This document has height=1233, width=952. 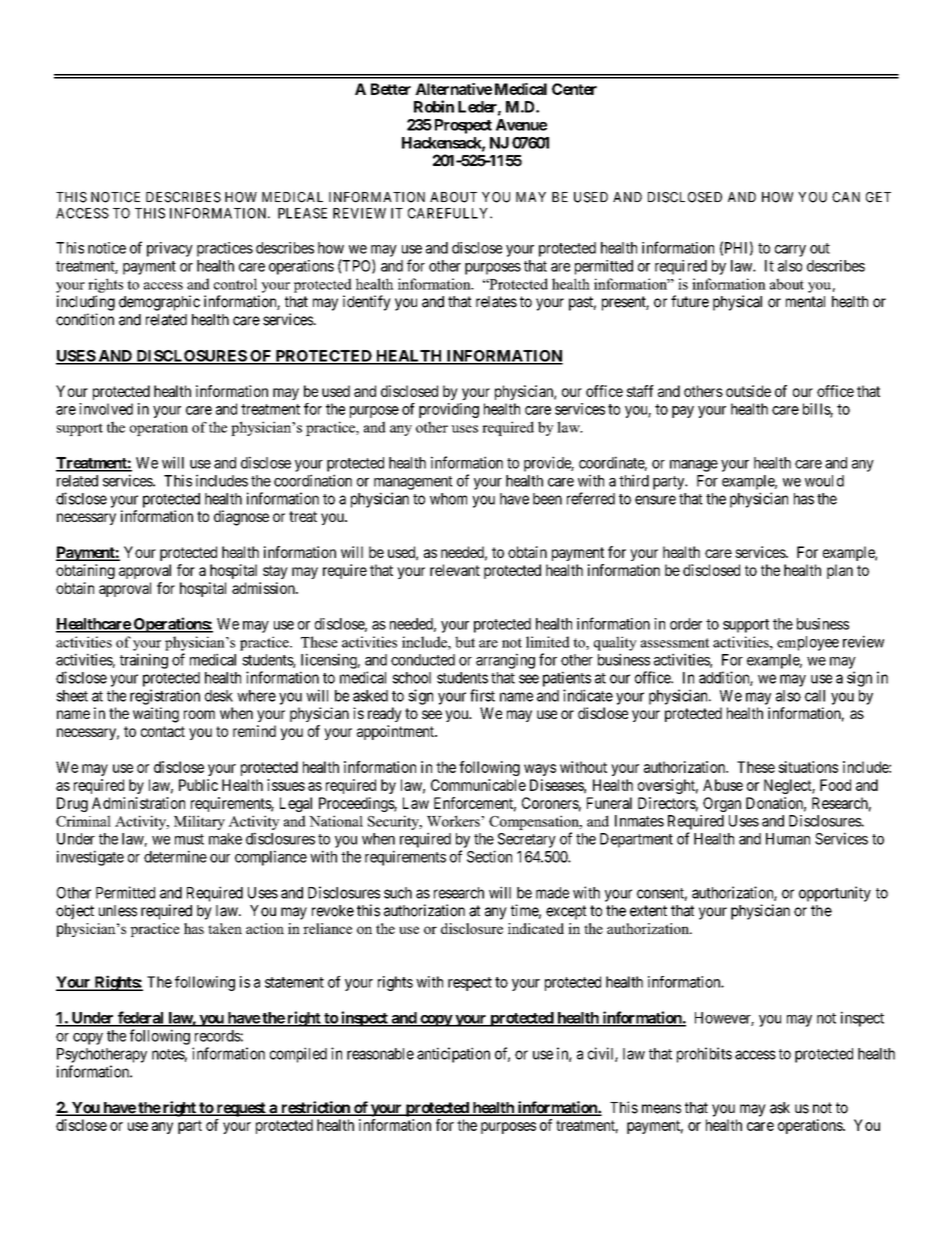 What do you see at coordinates (463, 126) in the document?
I see `Prospect` at bounding box center [463, 126].
